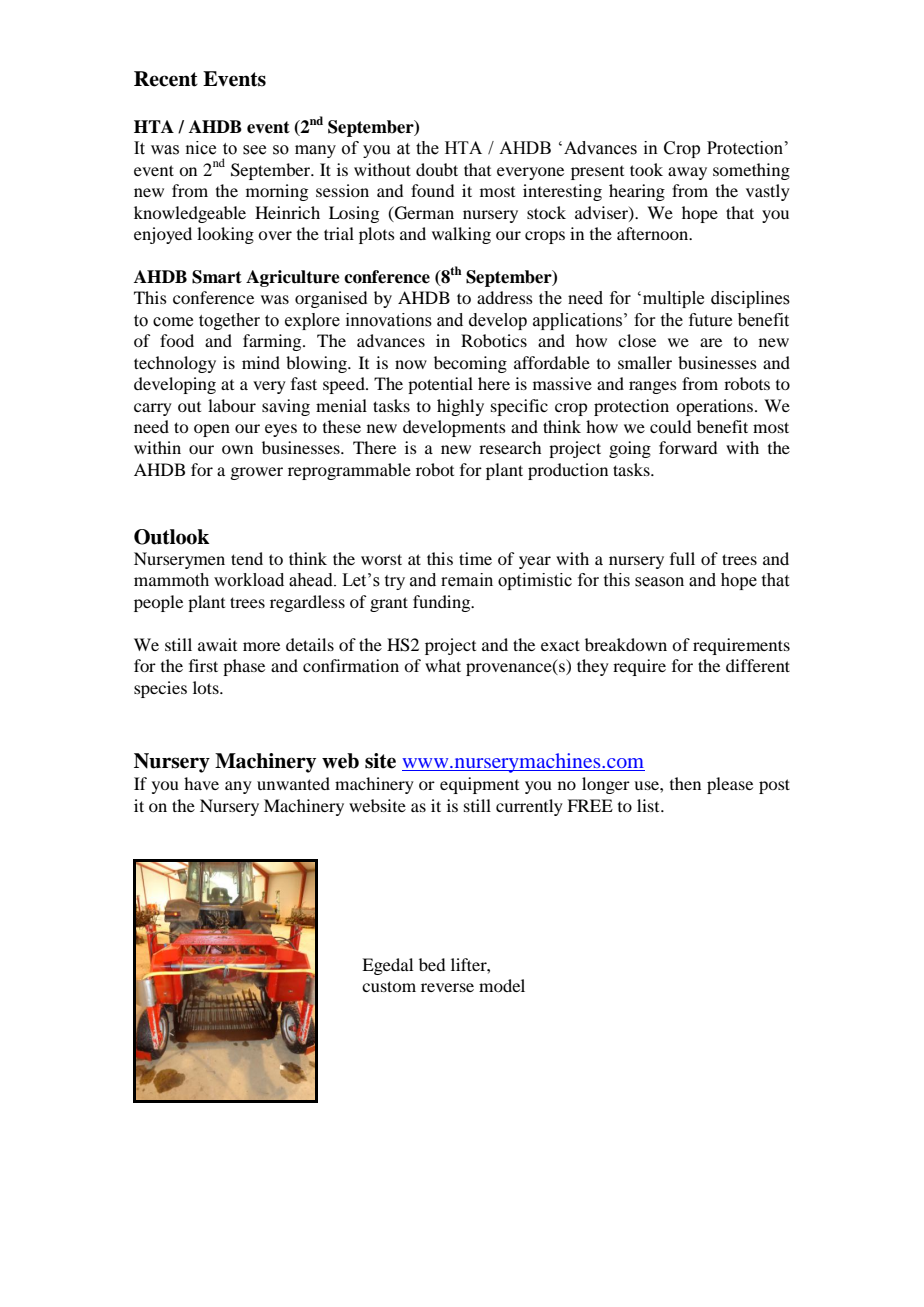  I want to click on custom, so click(389, 986).
